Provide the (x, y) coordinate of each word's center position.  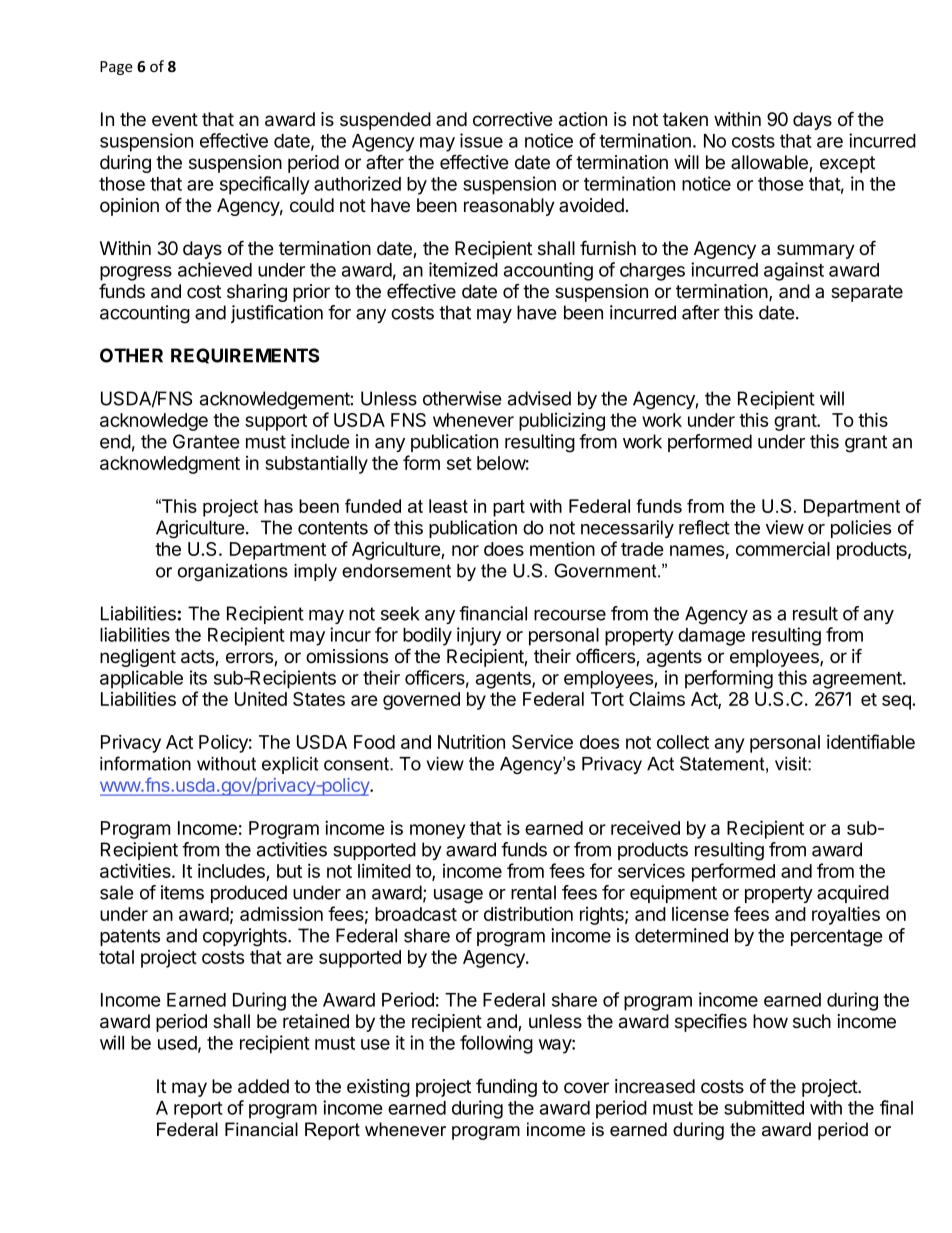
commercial (783, 549)
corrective (513, 119)
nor (465, 550)
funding (506, 1087)
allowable (770, 163)
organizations (233, 572)
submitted (764, 1107)
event (175, 120)
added (263, 1086)
